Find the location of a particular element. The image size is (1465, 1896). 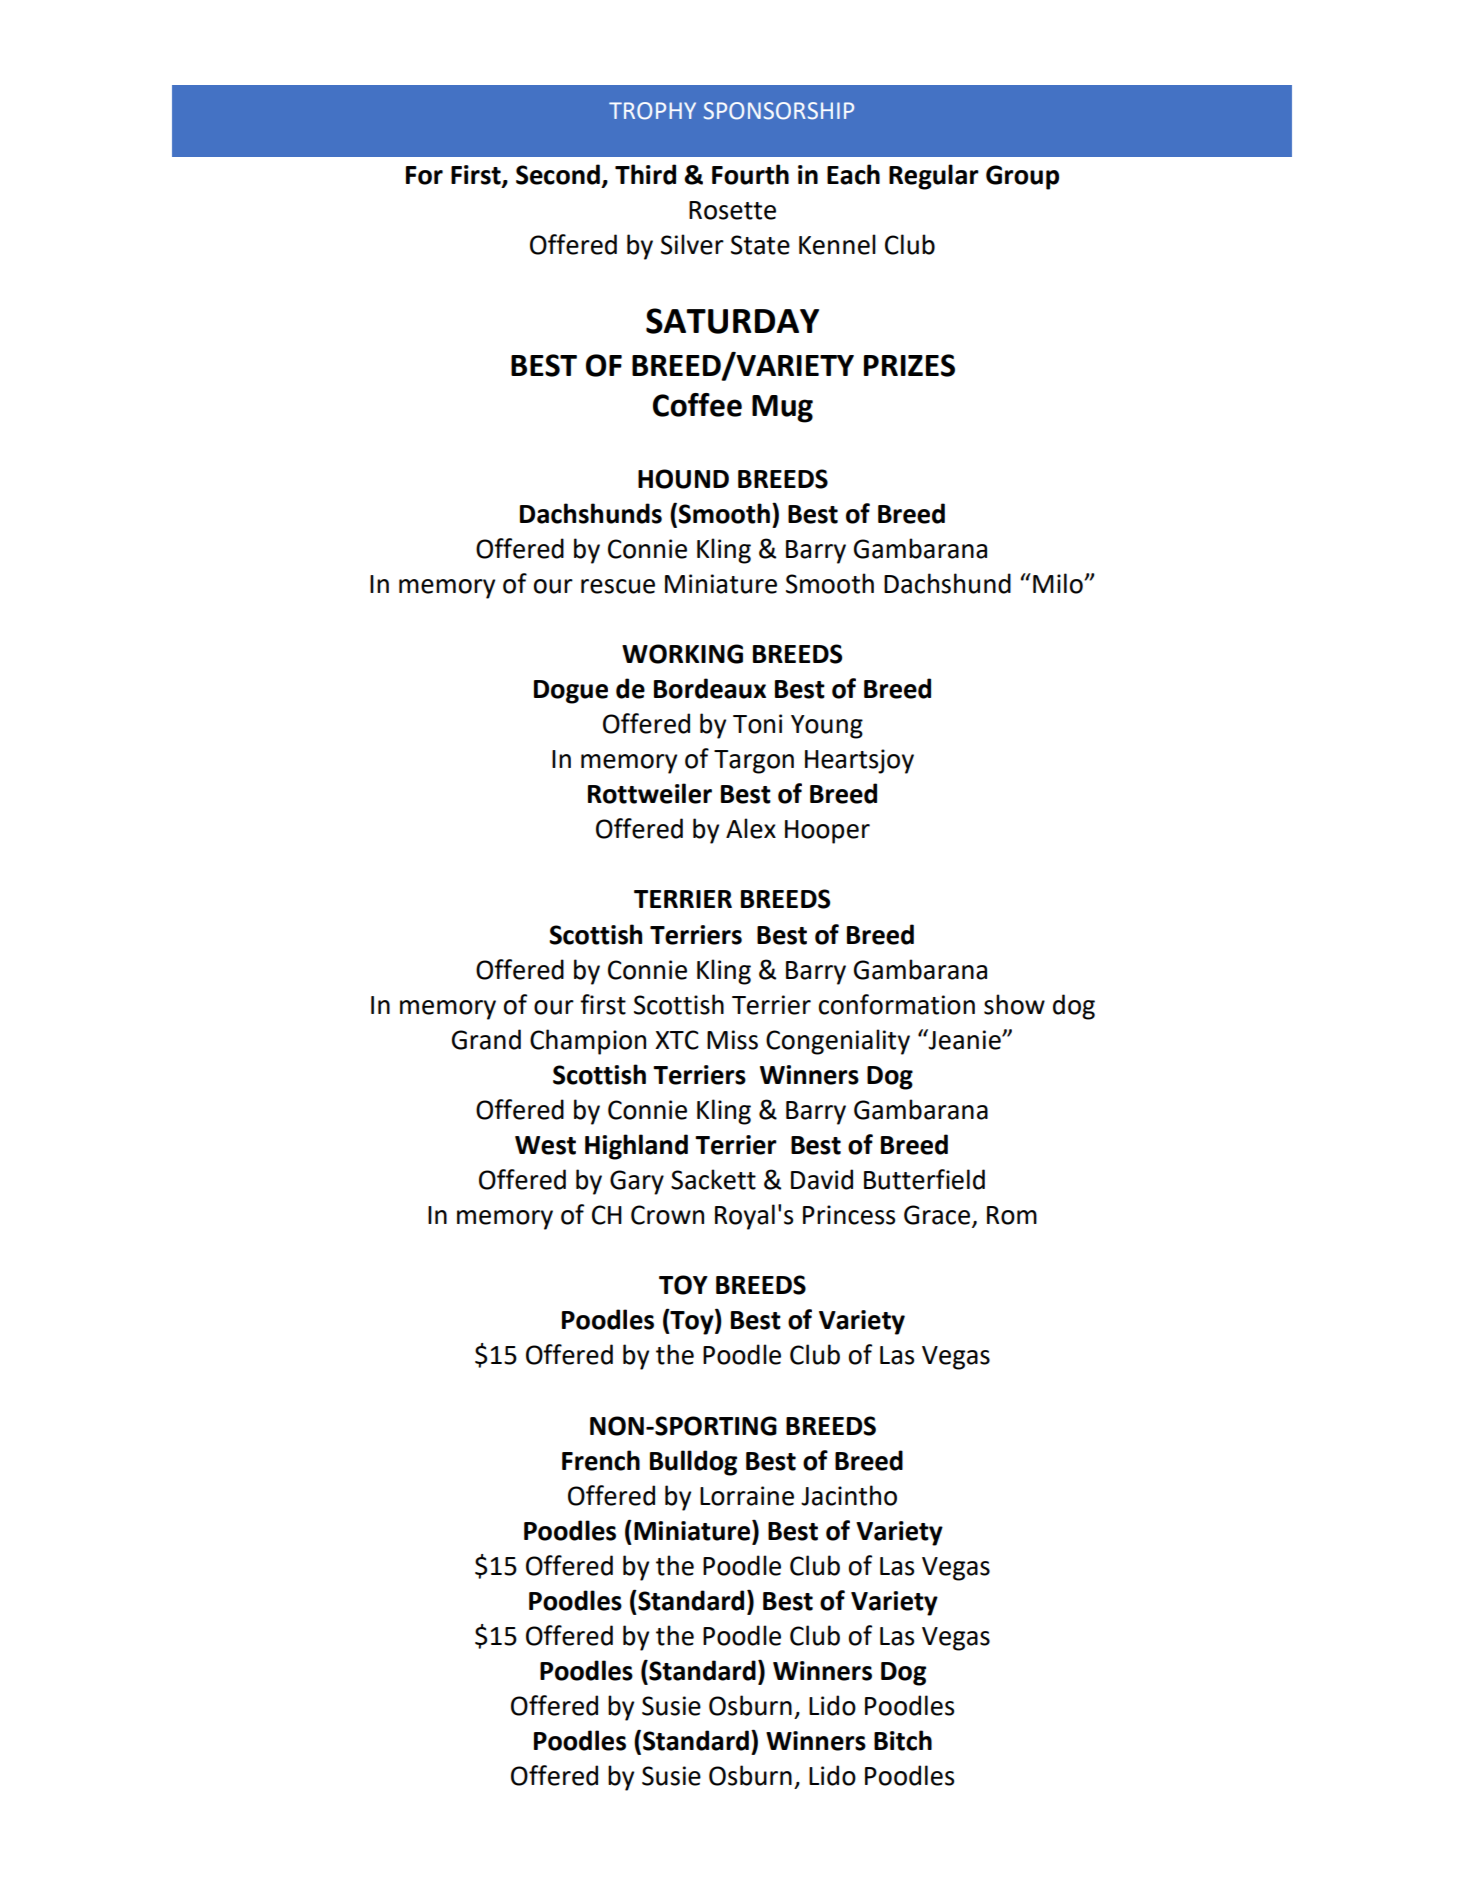

show is located at coordinates (1014, 1004).
